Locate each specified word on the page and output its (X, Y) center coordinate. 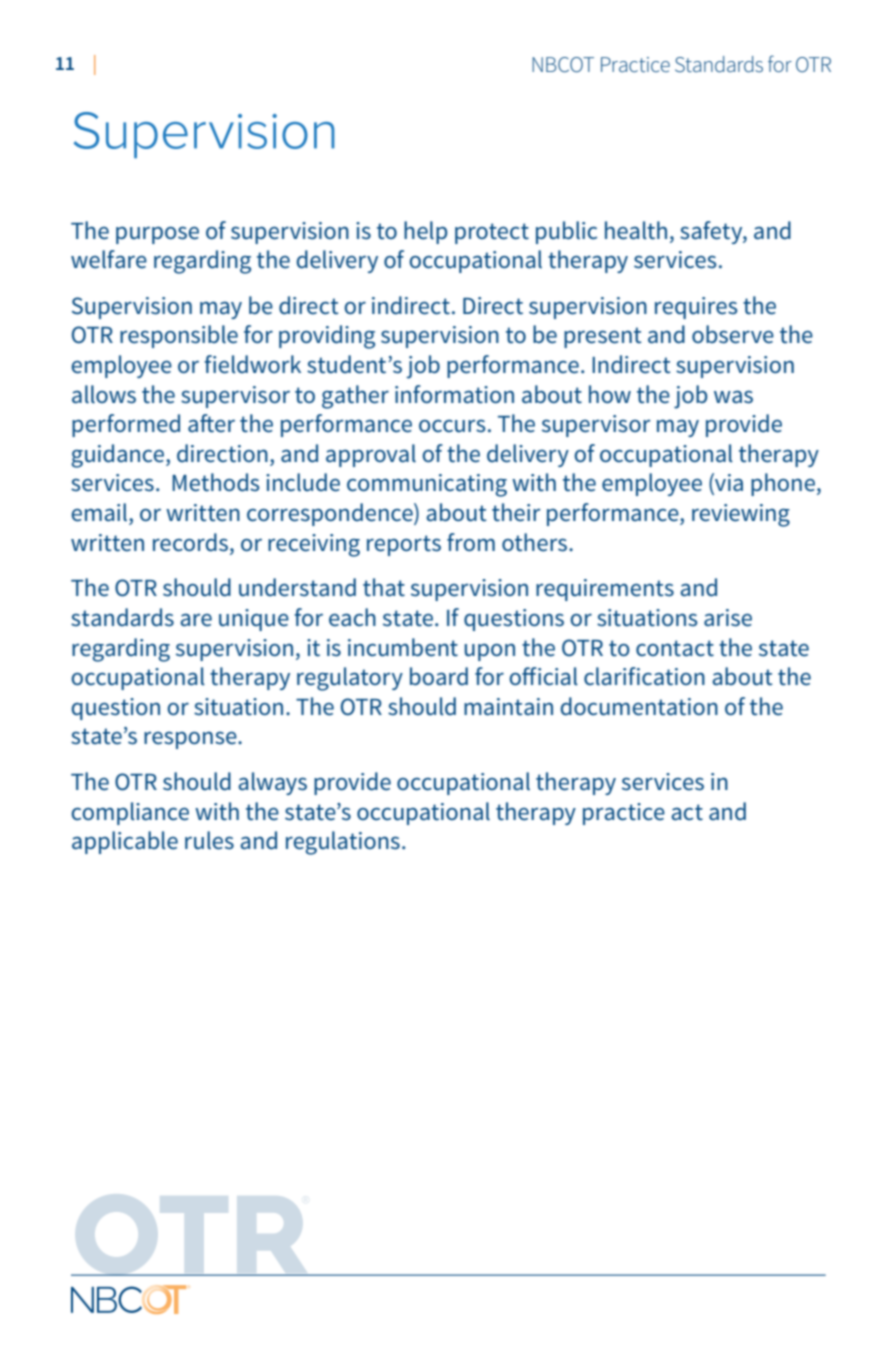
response (191, 740)
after (211, 423)
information (454, 394)
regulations (343, 843)
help (425, 232)
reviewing (741, 515)
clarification (644, 676)
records (190, 542)
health (636, 230)
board (439, 676)
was (733, 397)
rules (209, 840)
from (471, 542)
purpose (157, 235)
